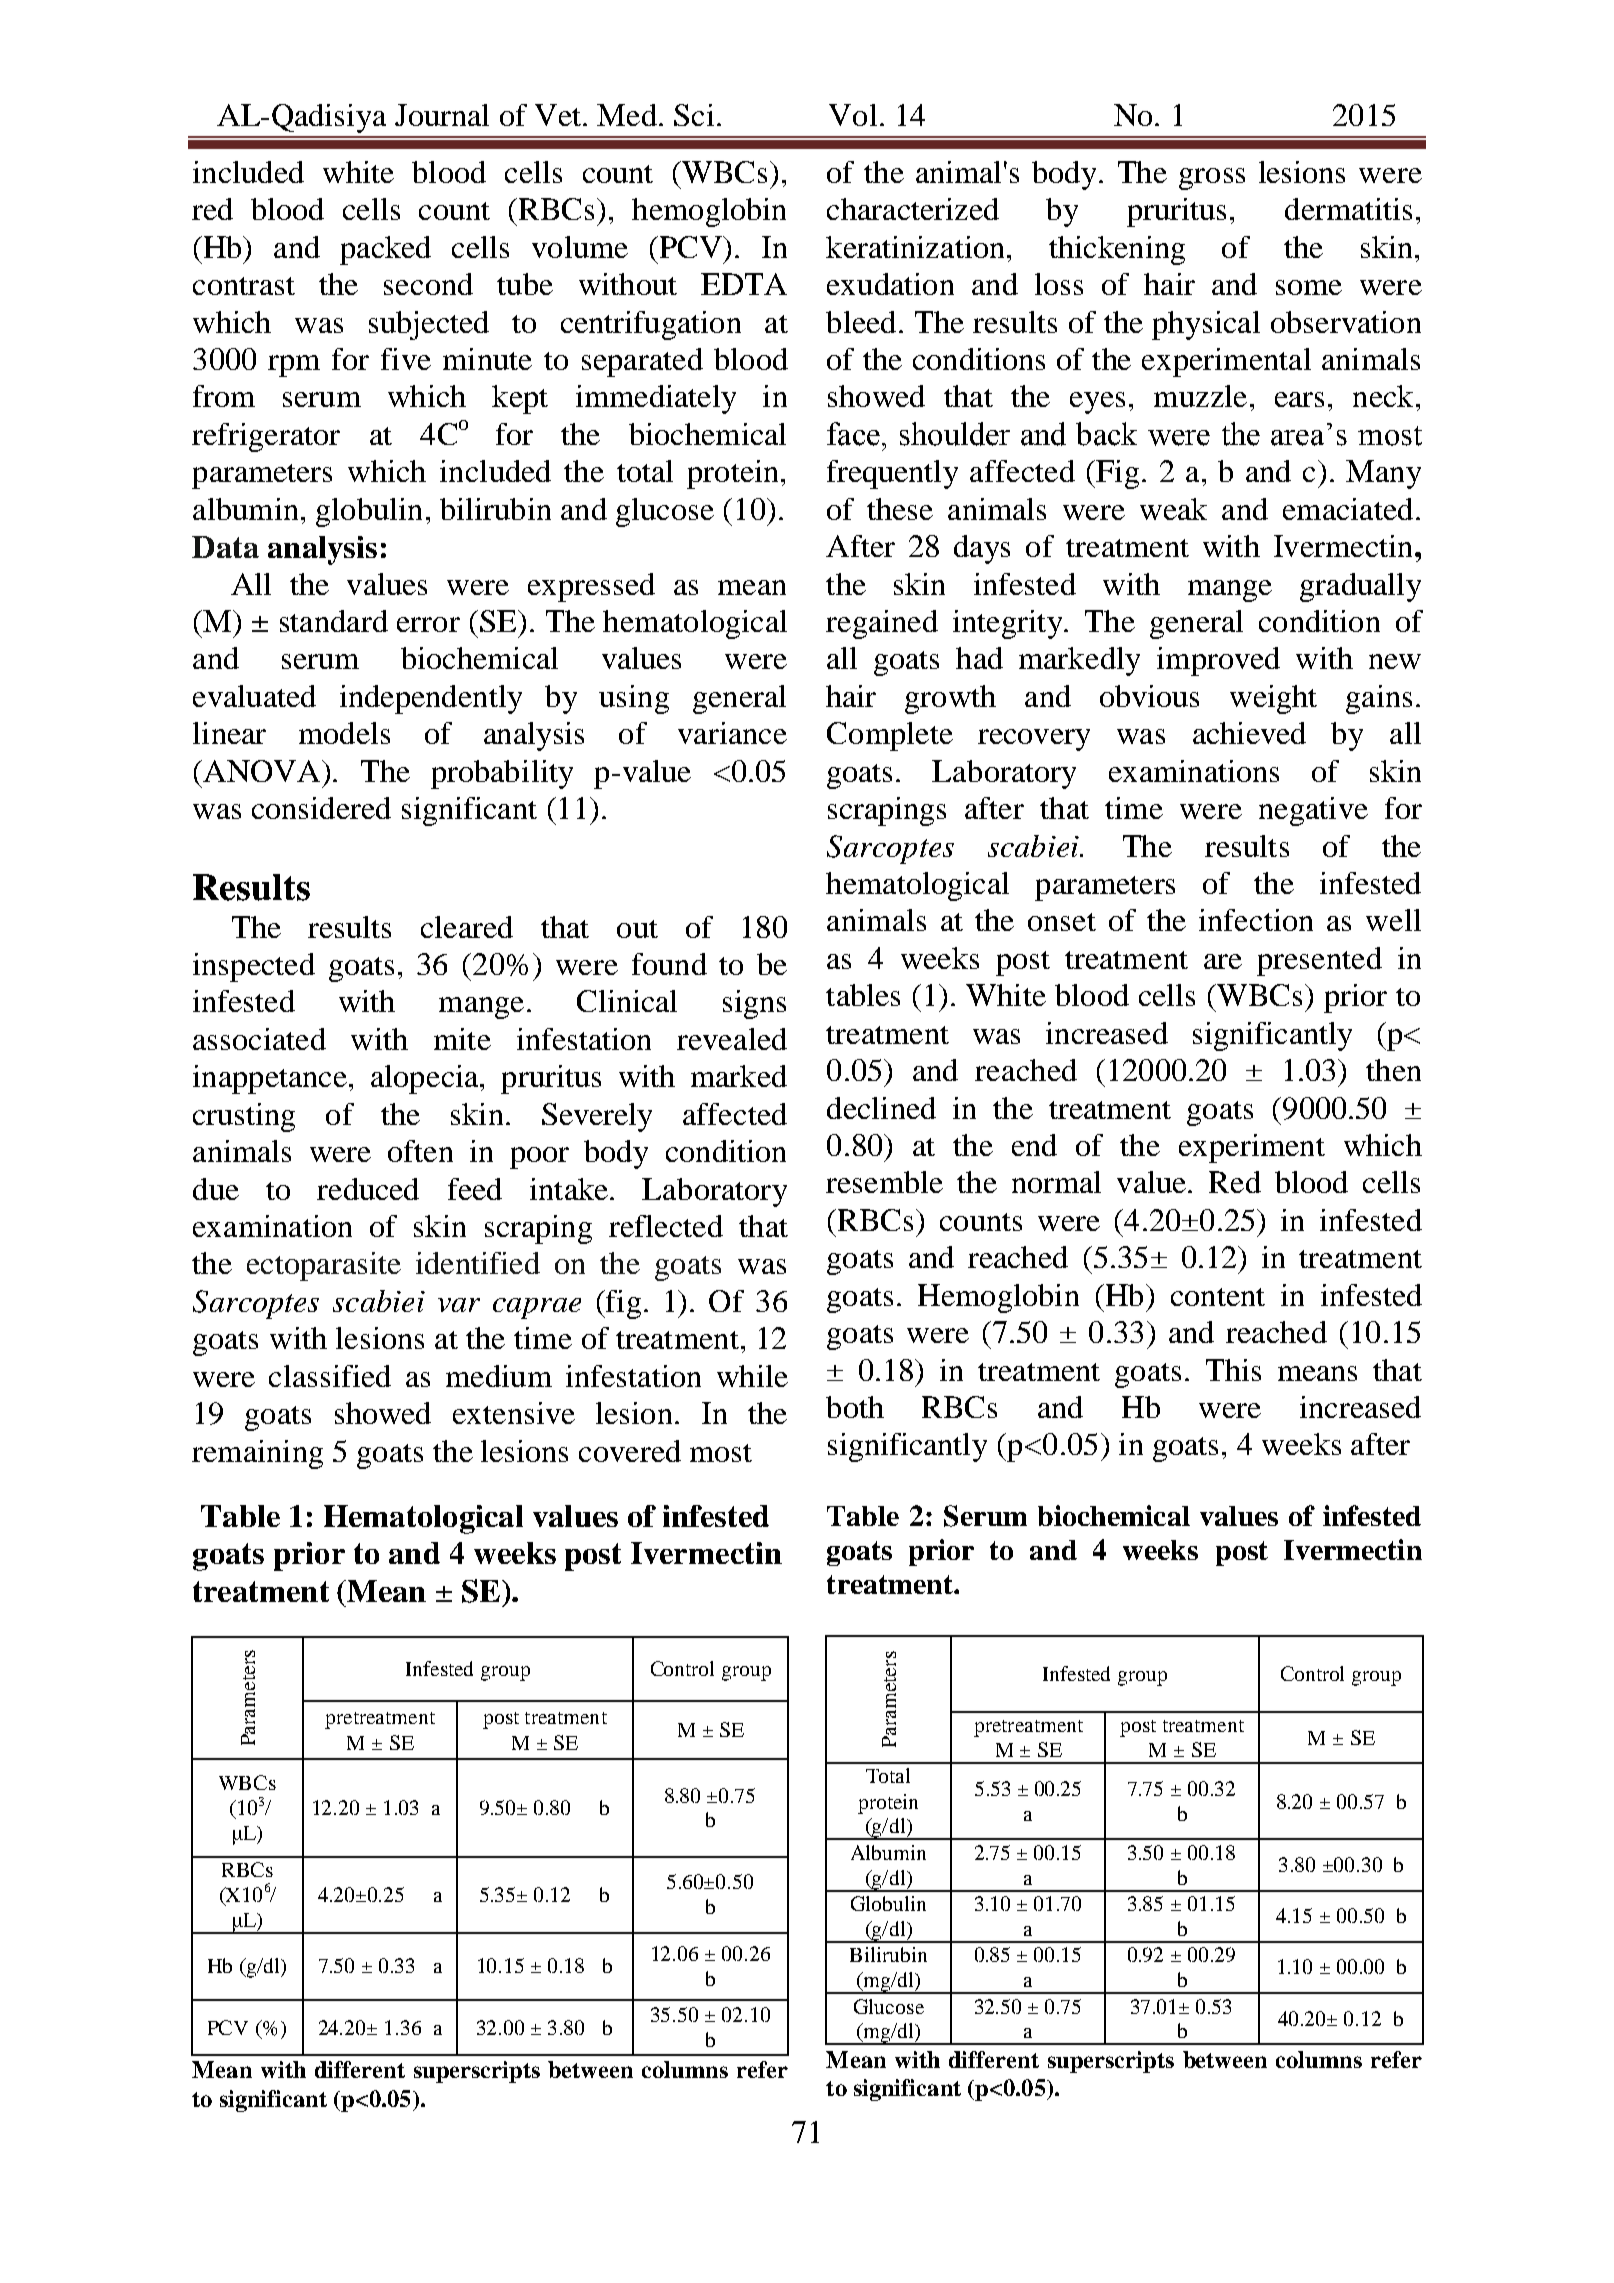  I want to click on gross, so click(1212, 179).
